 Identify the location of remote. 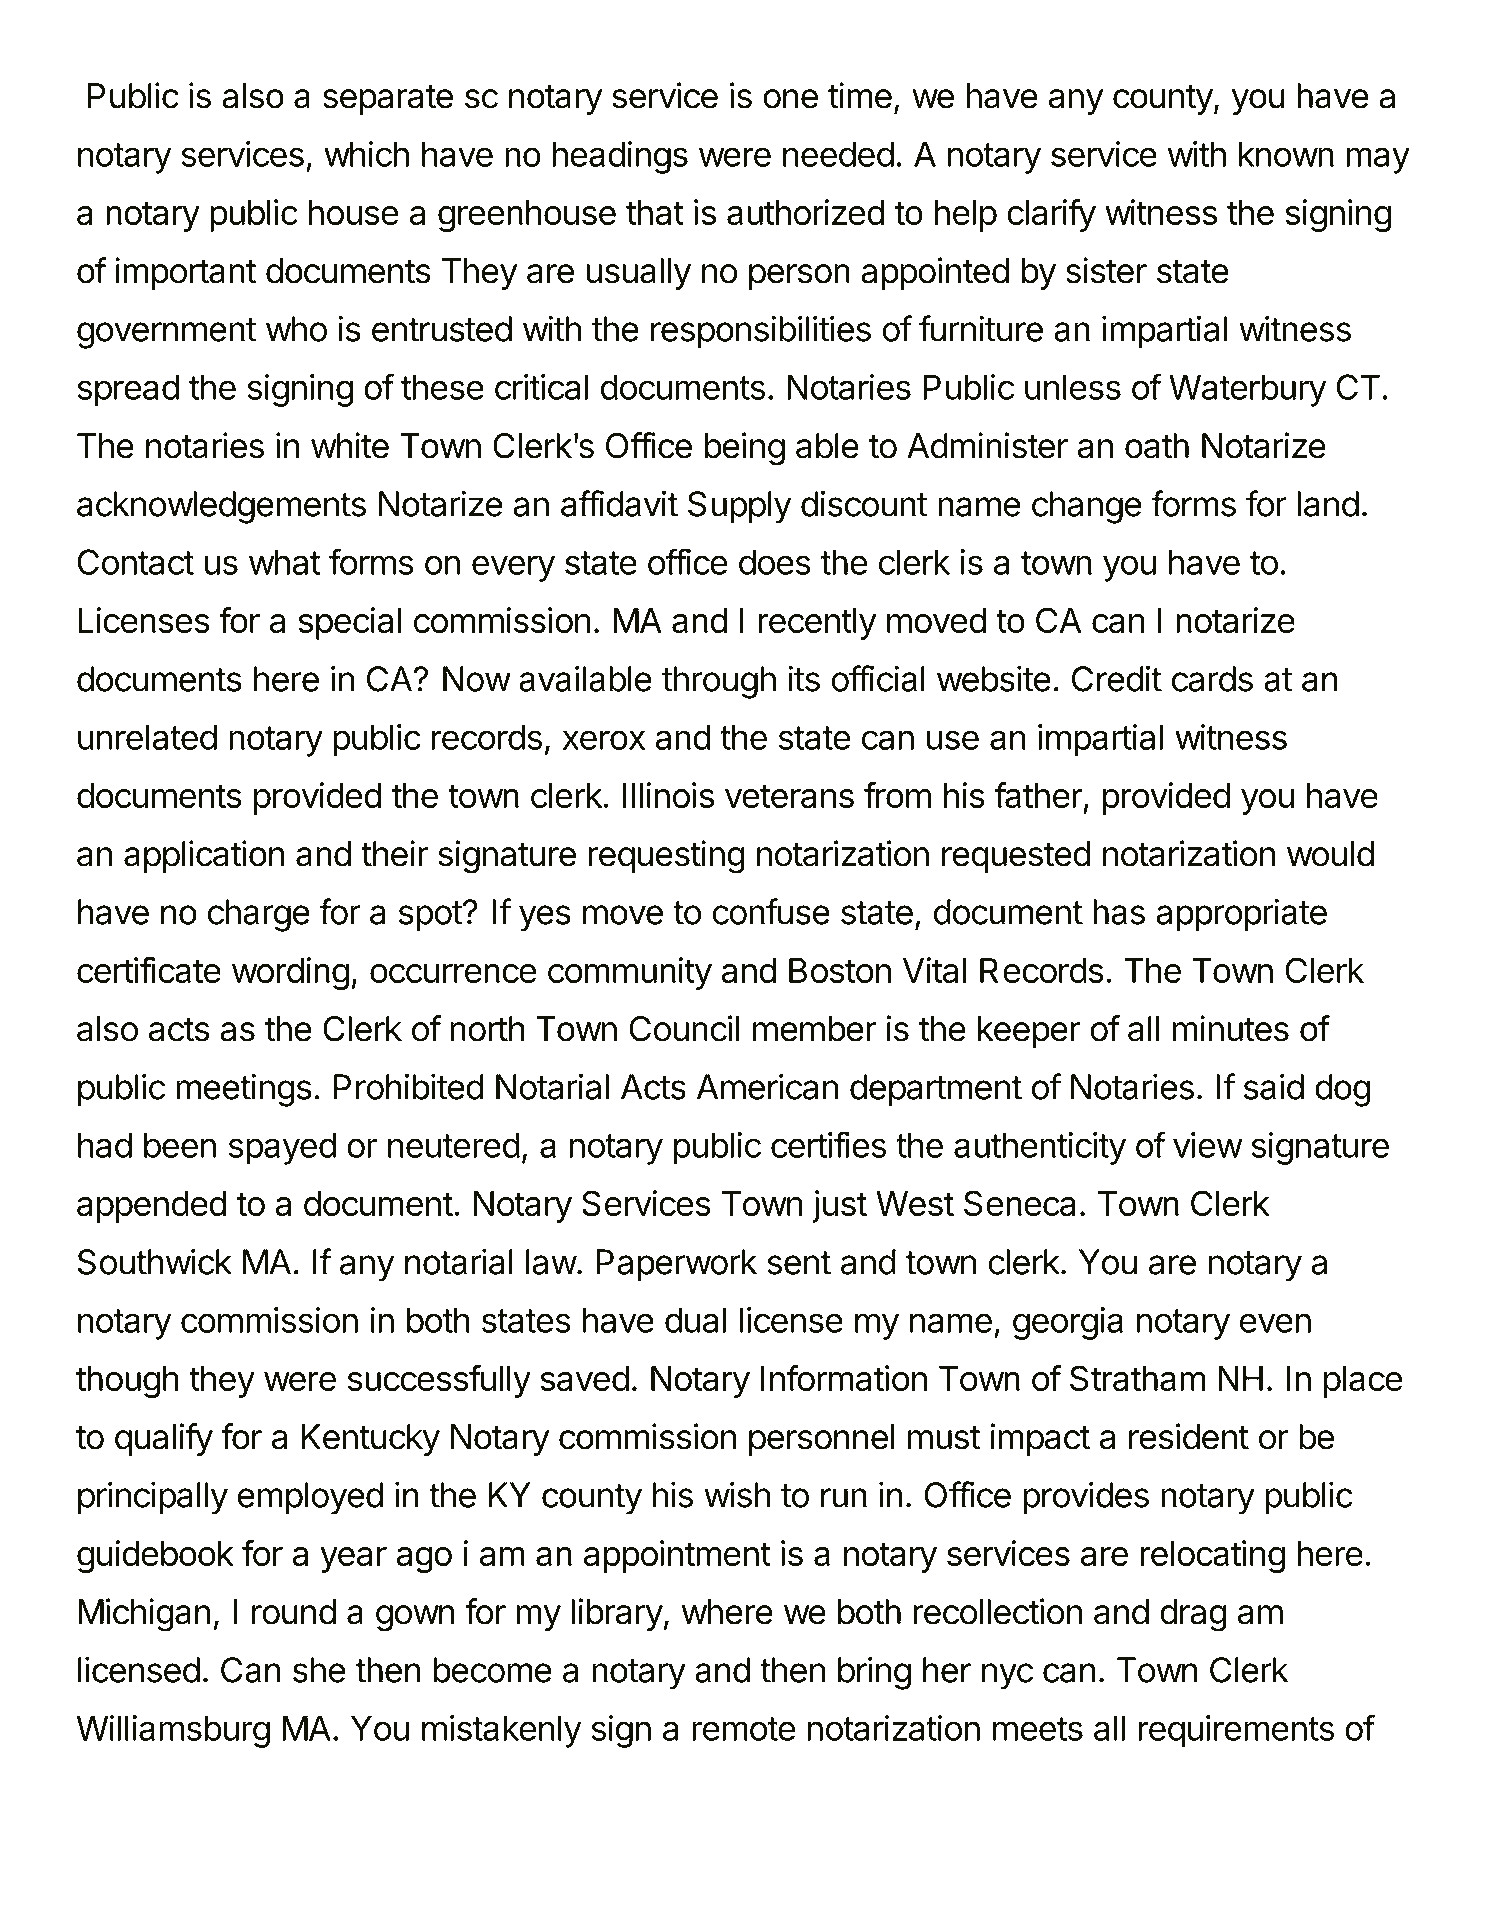
(744, 1729).
